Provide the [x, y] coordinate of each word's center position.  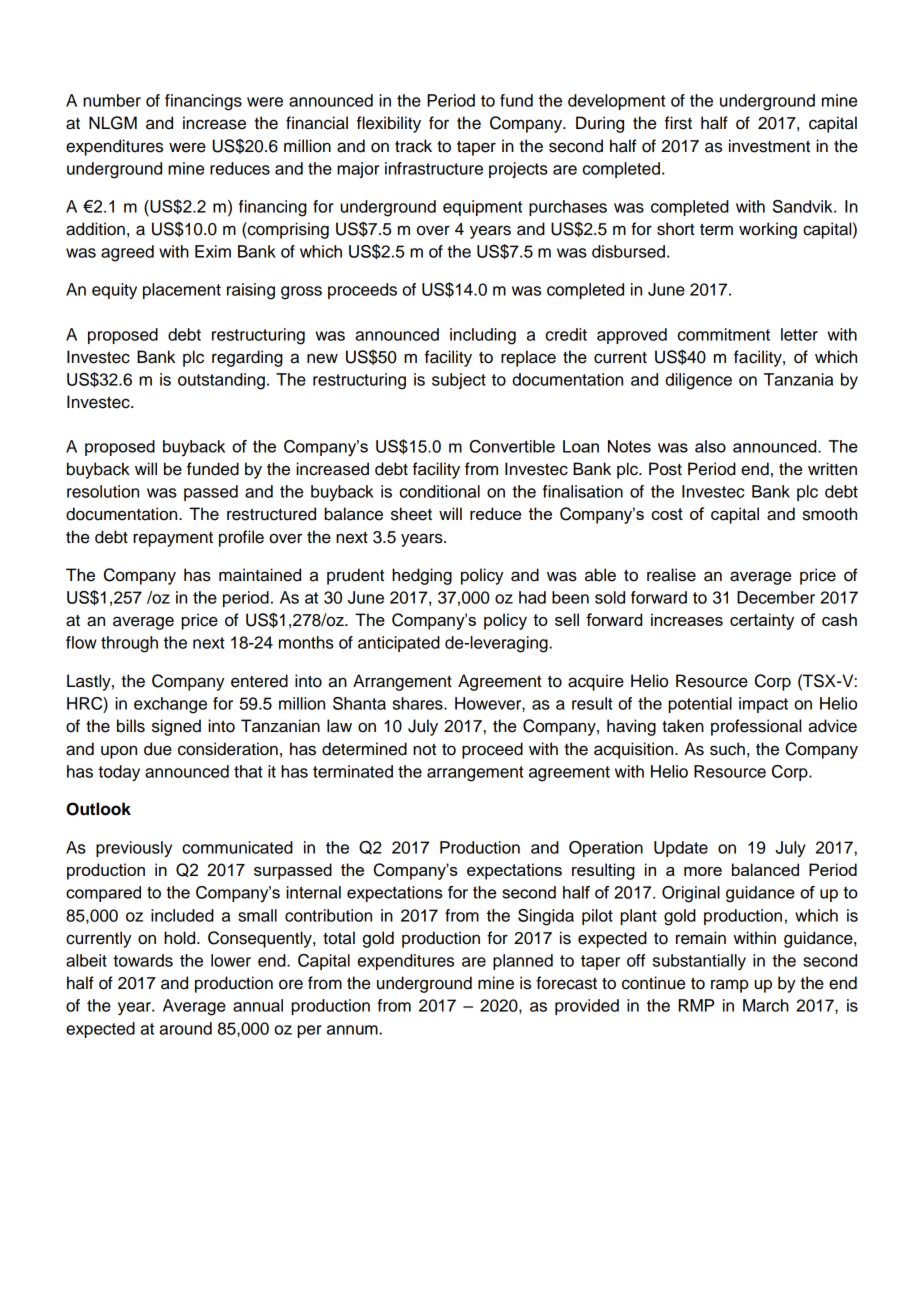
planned [523, 962]
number [112, 100]
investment [769, 146]
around [185, 1028]
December [776, 597]
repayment [173, 539]
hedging [422, 576]
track [413, 146]
